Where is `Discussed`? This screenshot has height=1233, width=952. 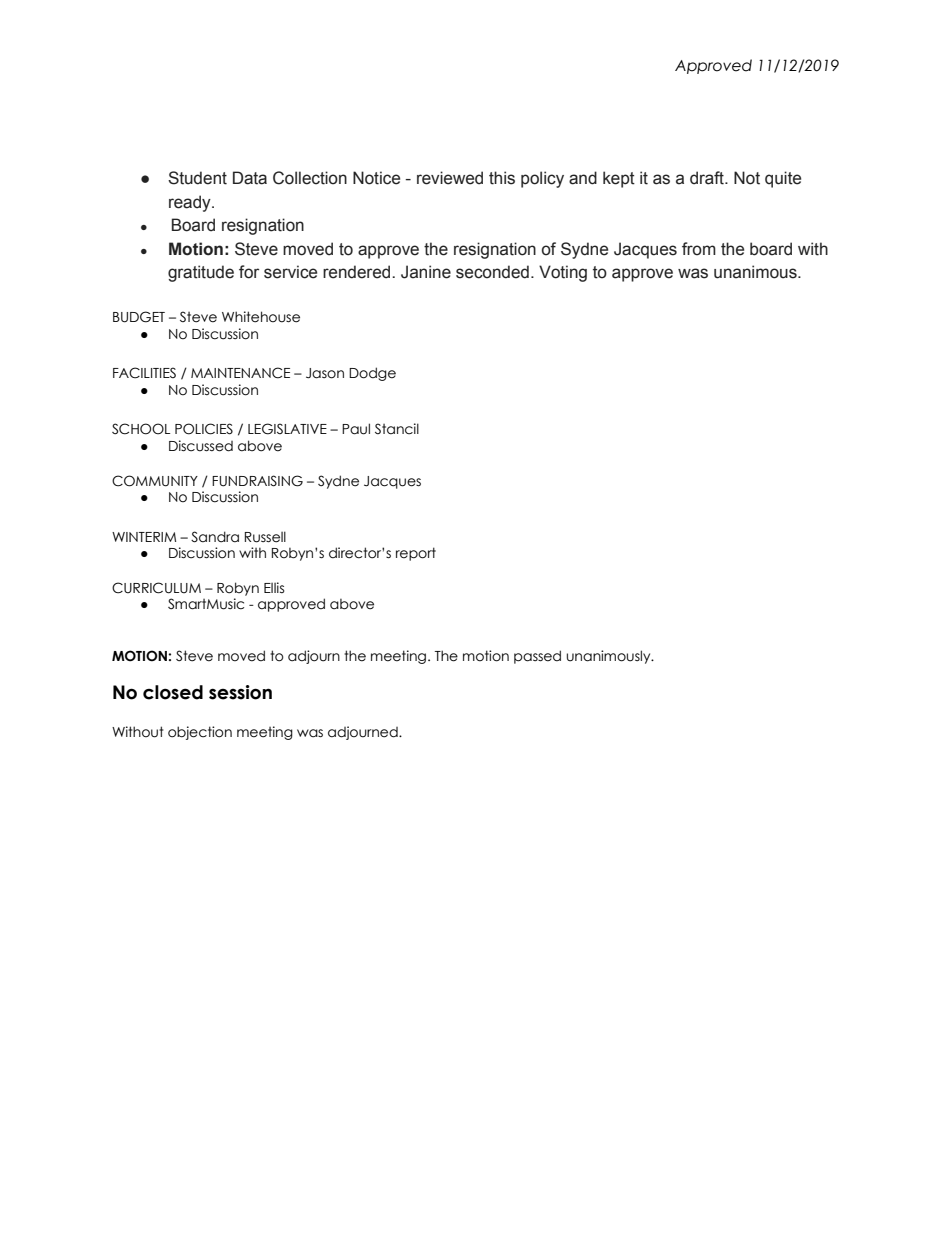 Discussed is located at coordinates (201, 446).
